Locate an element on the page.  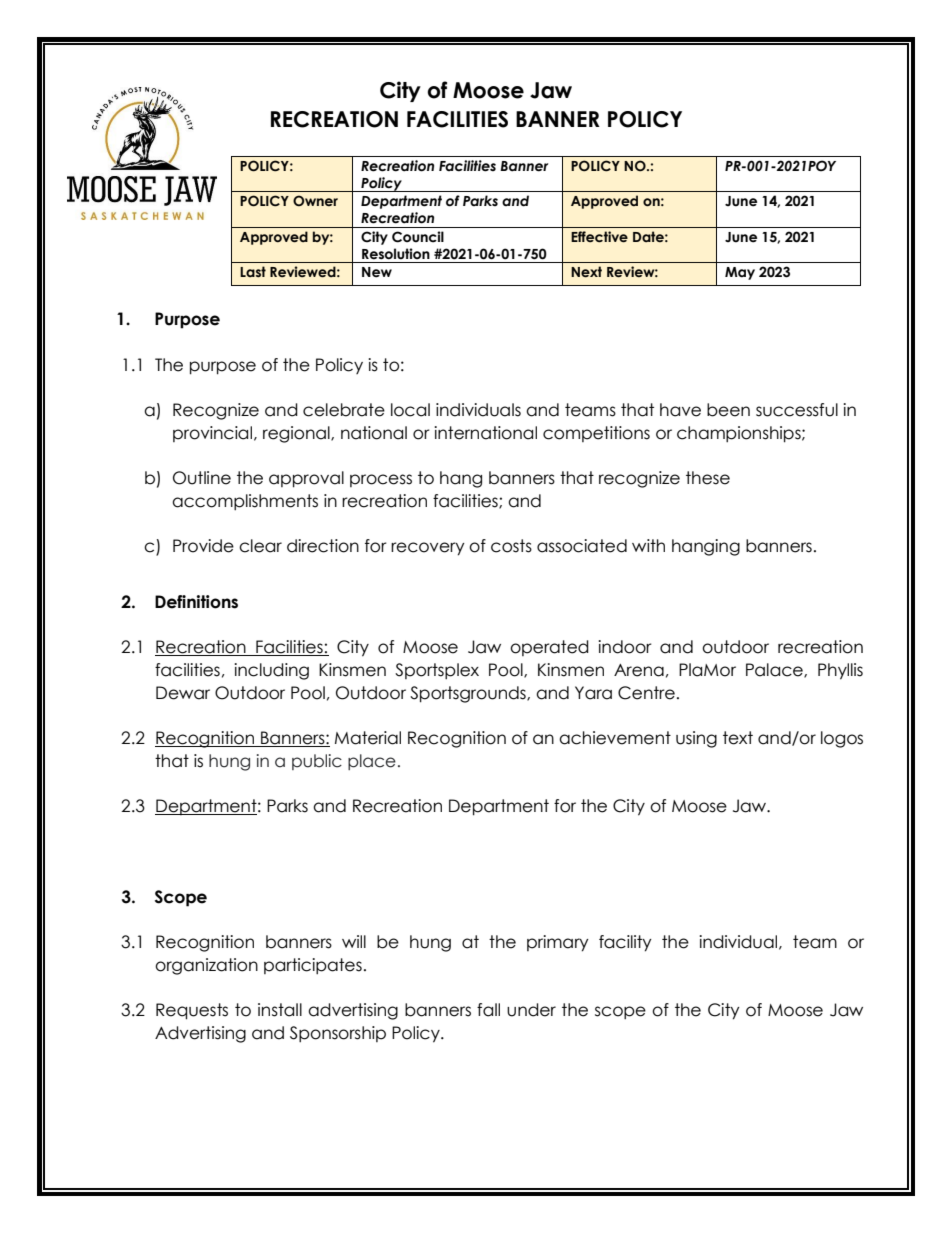
costs is located at coordinates (511, 546).
